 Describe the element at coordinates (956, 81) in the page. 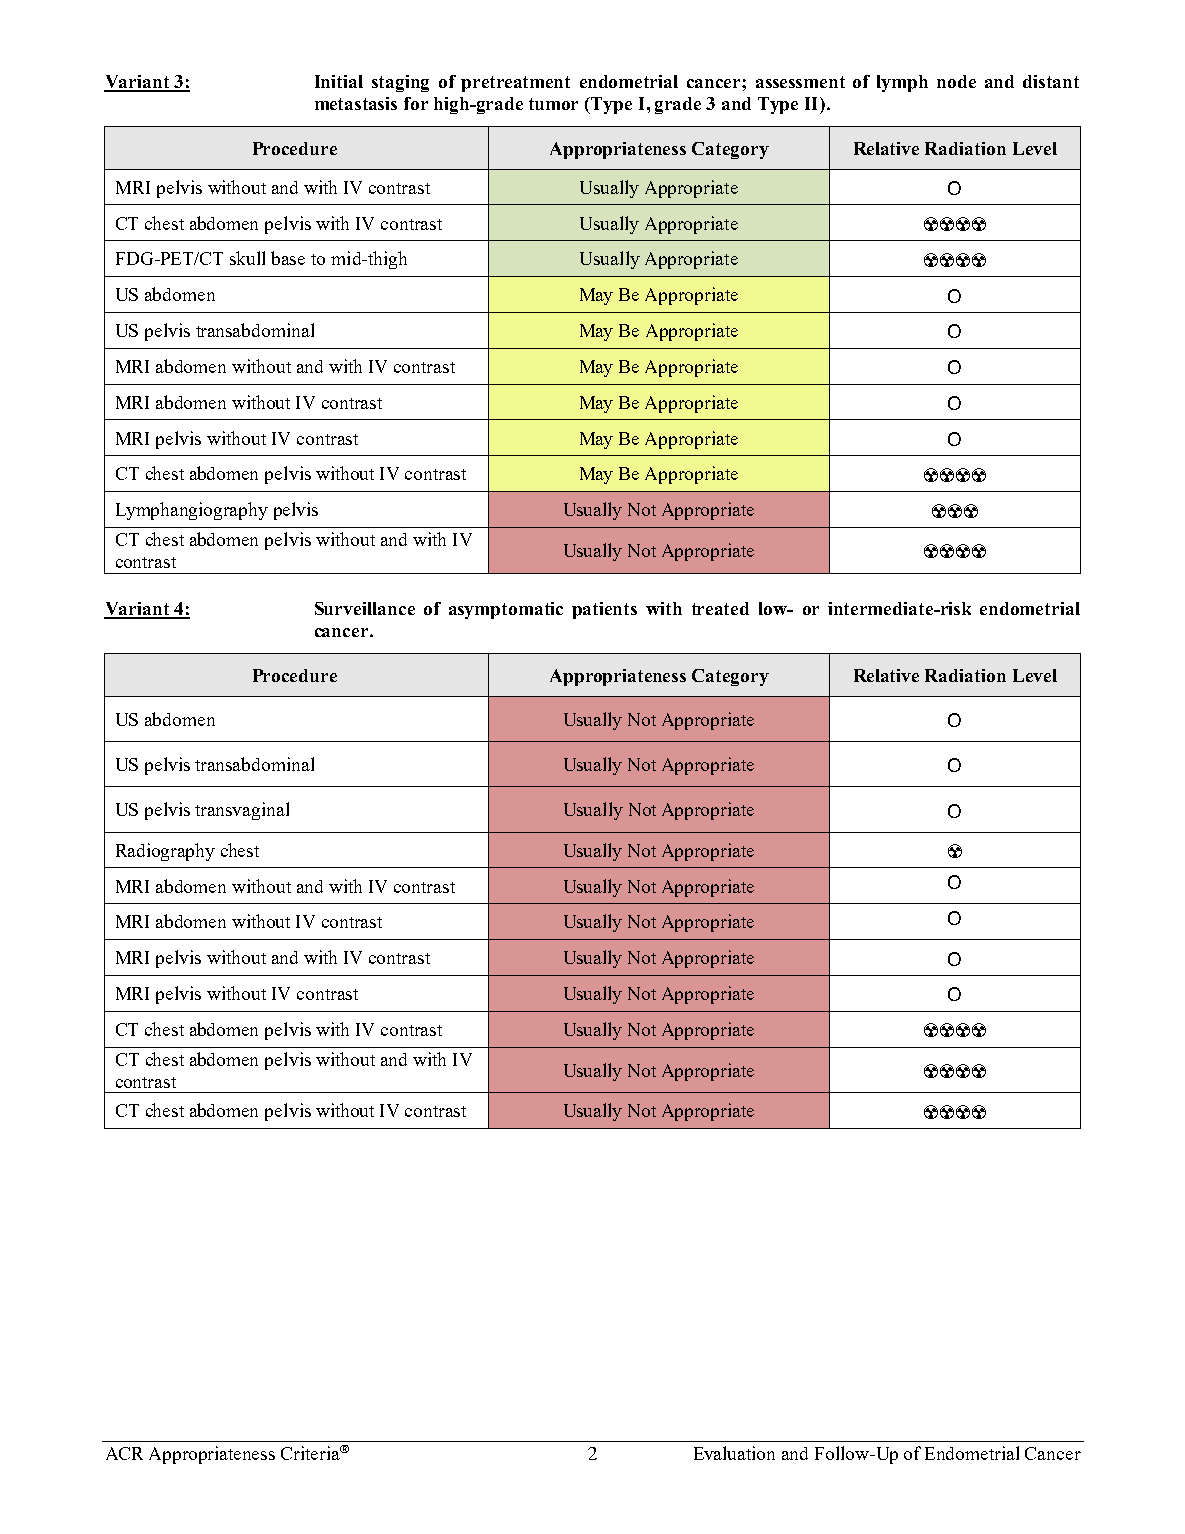

I see `node` at that location.
